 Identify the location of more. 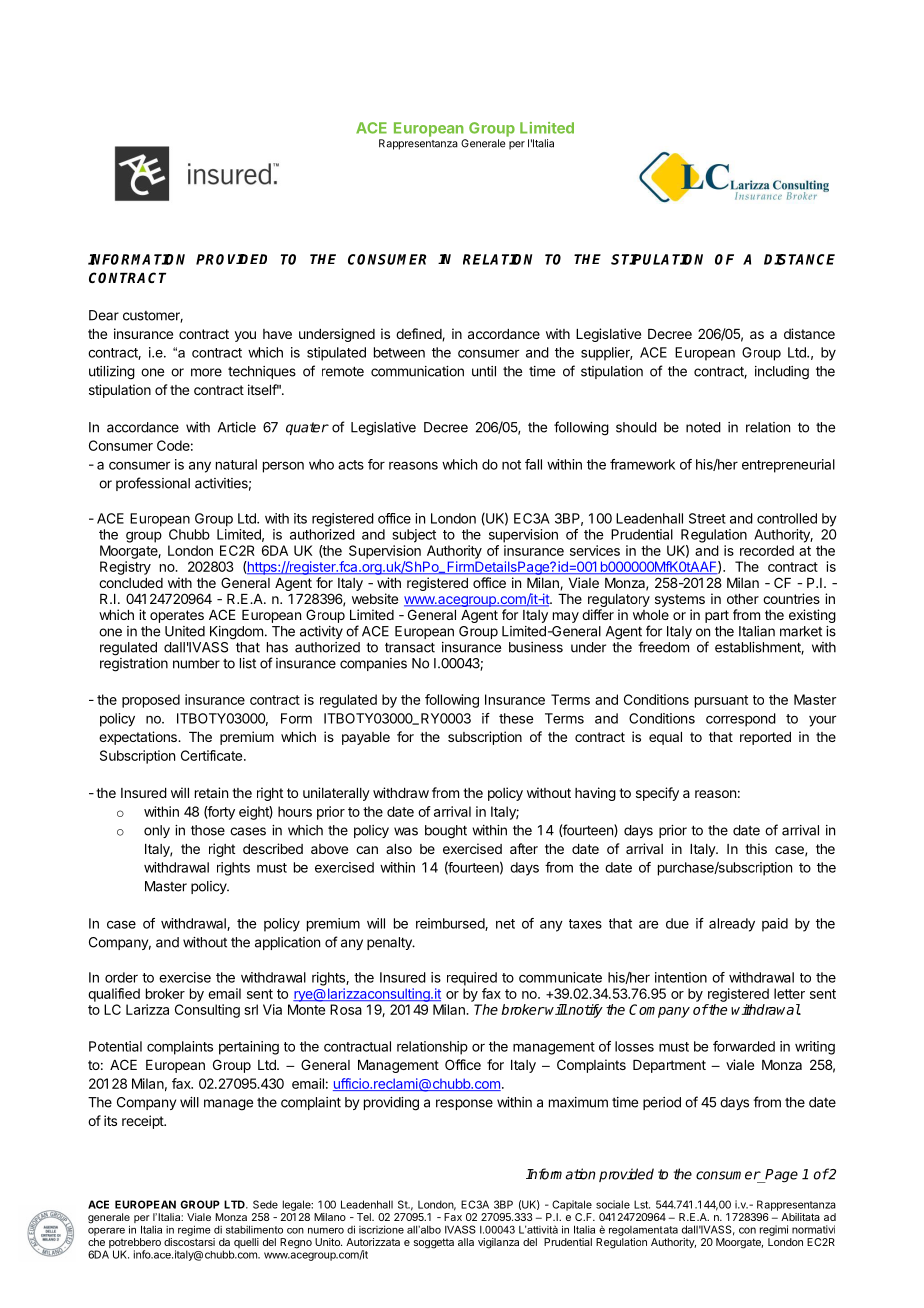
(206, 372).
